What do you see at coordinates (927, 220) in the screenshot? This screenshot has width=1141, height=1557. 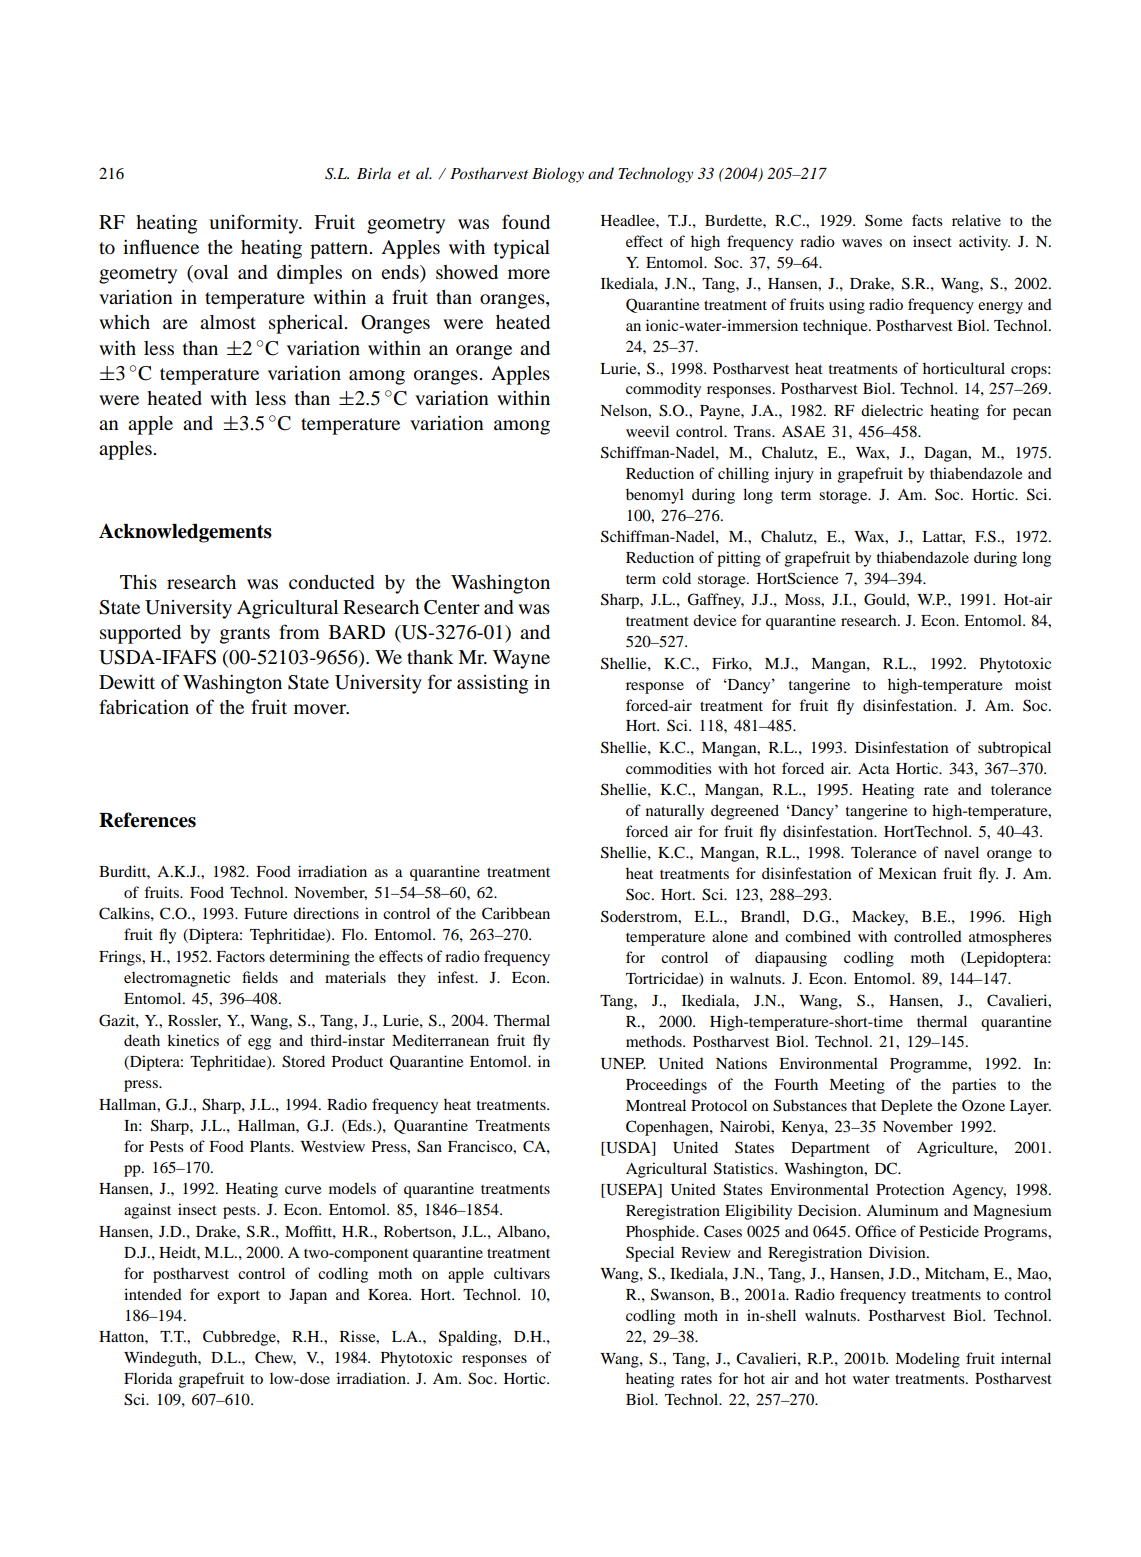 I see `facts` at bounding box center [927, 220].
